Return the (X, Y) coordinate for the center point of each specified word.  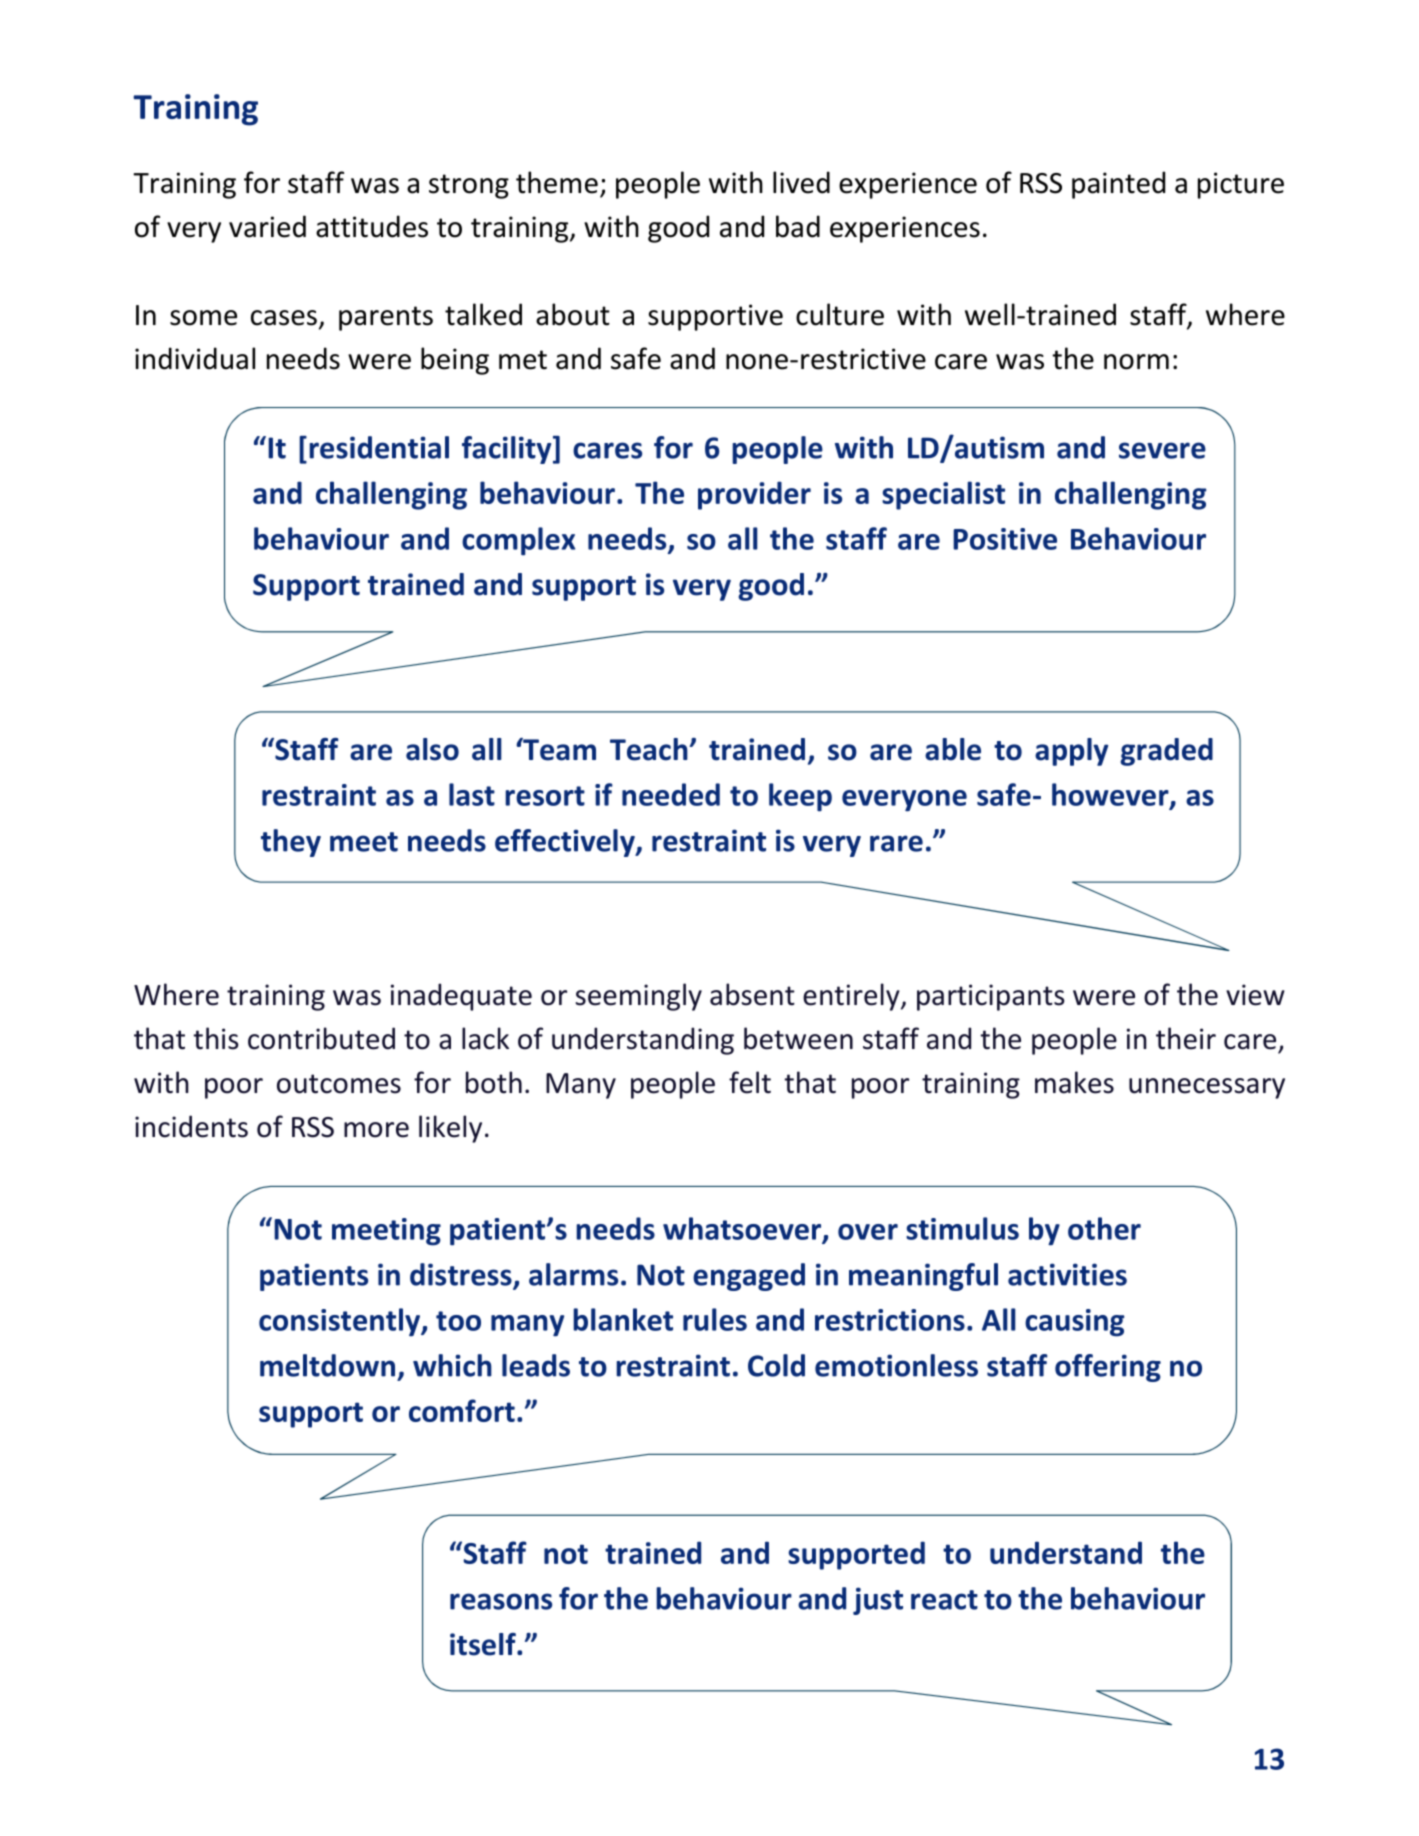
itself (484, 1644)
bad (798, 226)
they (291, 843)
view (1255, 995)
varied (267, 226)
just (878, 1601)
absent (752, 994)
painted (1118, 185)
